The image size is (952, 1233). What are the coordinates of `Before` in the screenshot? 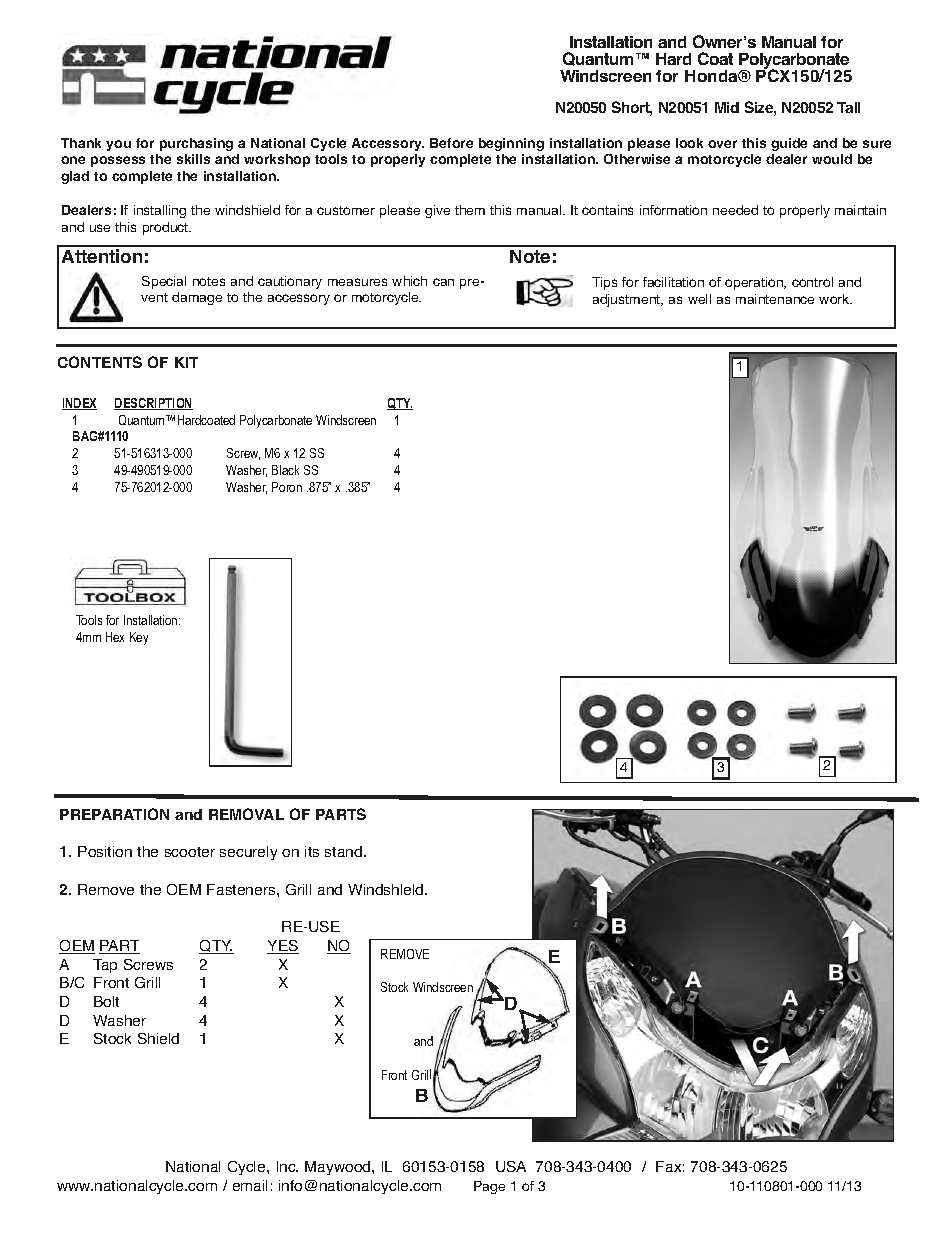 It's located at (451, 143).
